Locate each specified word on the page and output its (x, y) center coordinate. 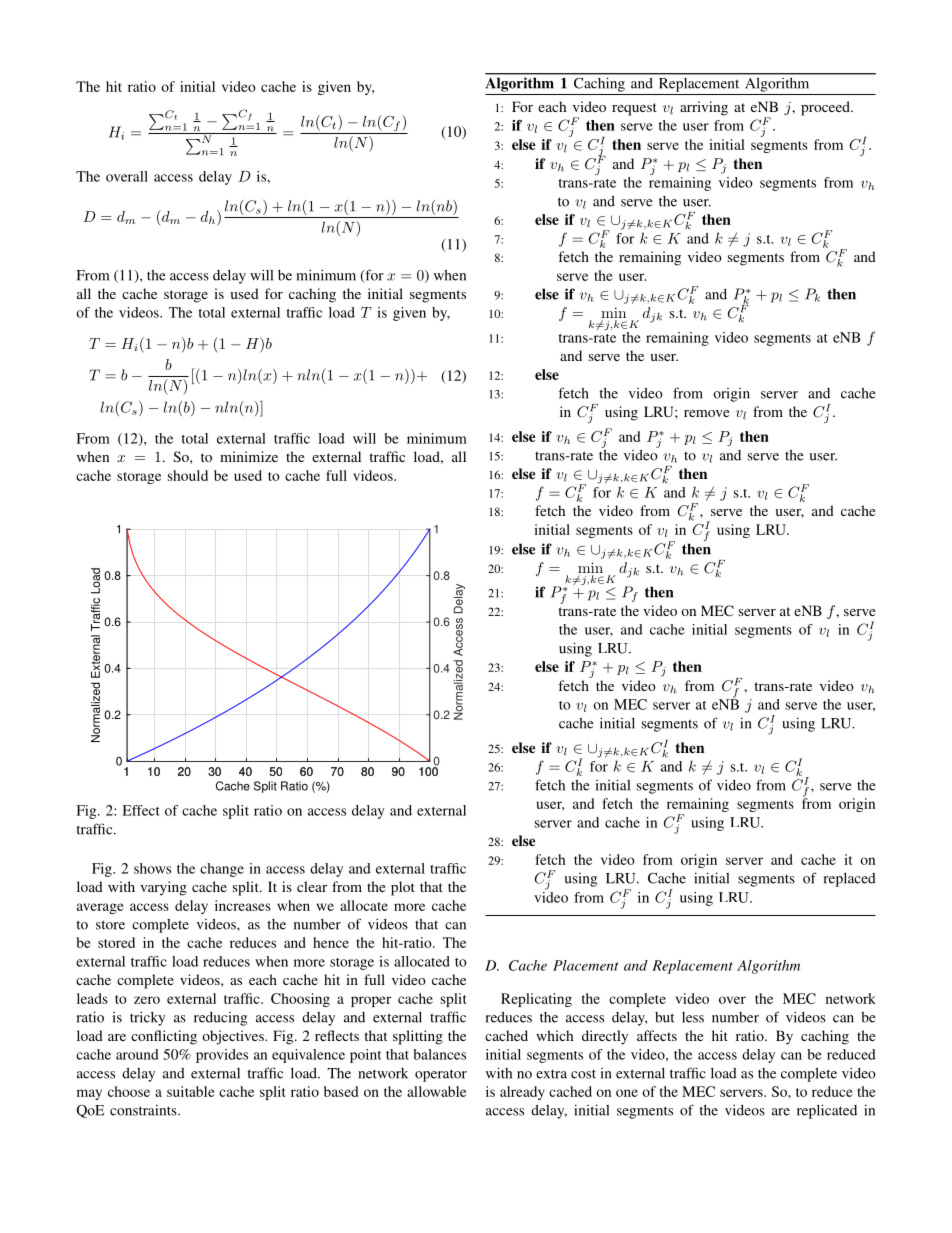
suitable (191, 1091)
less (693, 1017)
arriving (704, 108)
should (188, 475)
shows (152, 868)
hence (331, 942)
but (664, 1017)
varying (163, 888)
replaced (850, 880)
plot (403, 888)
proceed (826, 108)
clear (312, 886)
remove (706, 413)
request (634, 109)
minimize (249, 456)
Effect (141, 810)
